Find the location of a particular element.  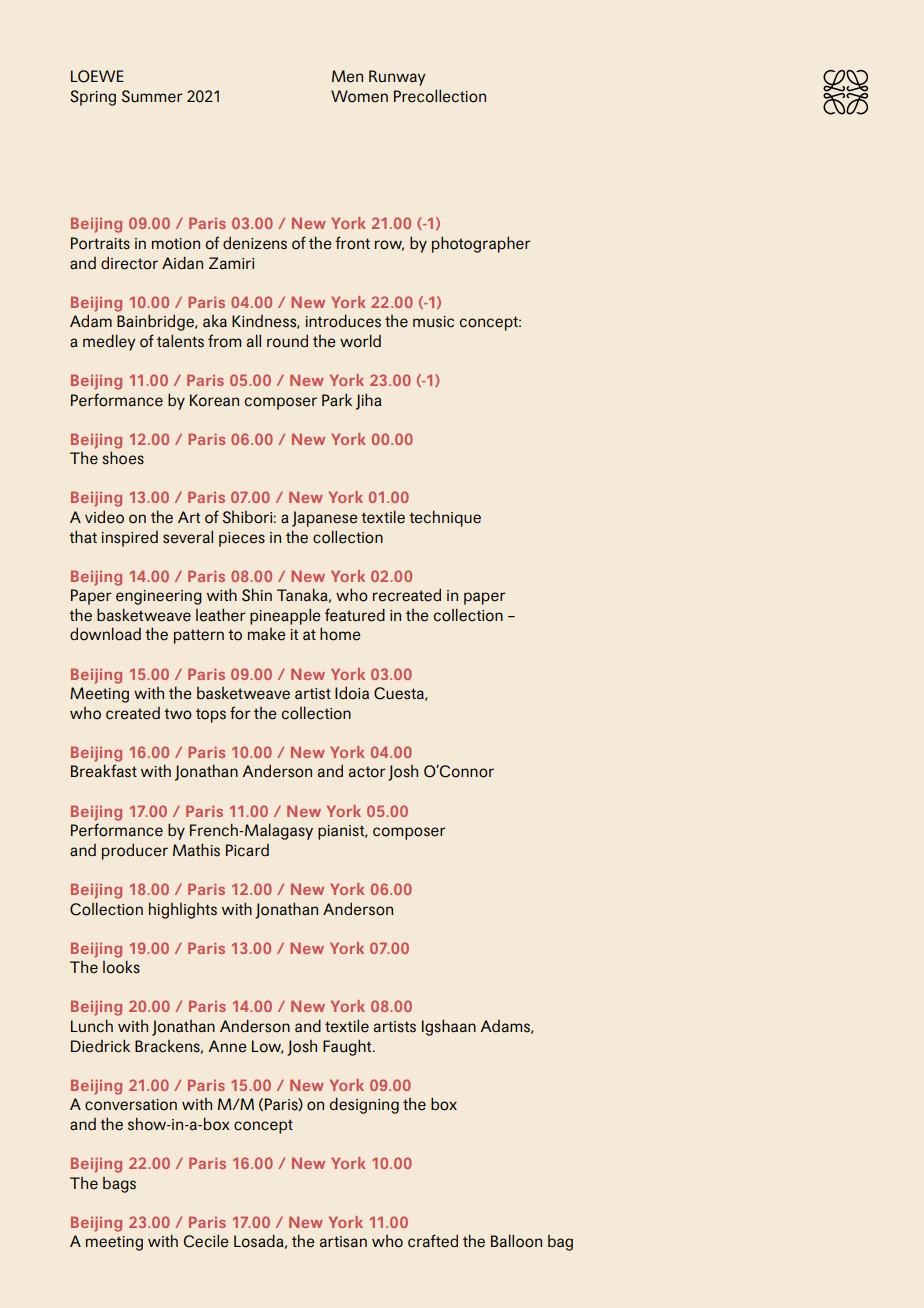

Runway is located at coordinates (397, 78).
